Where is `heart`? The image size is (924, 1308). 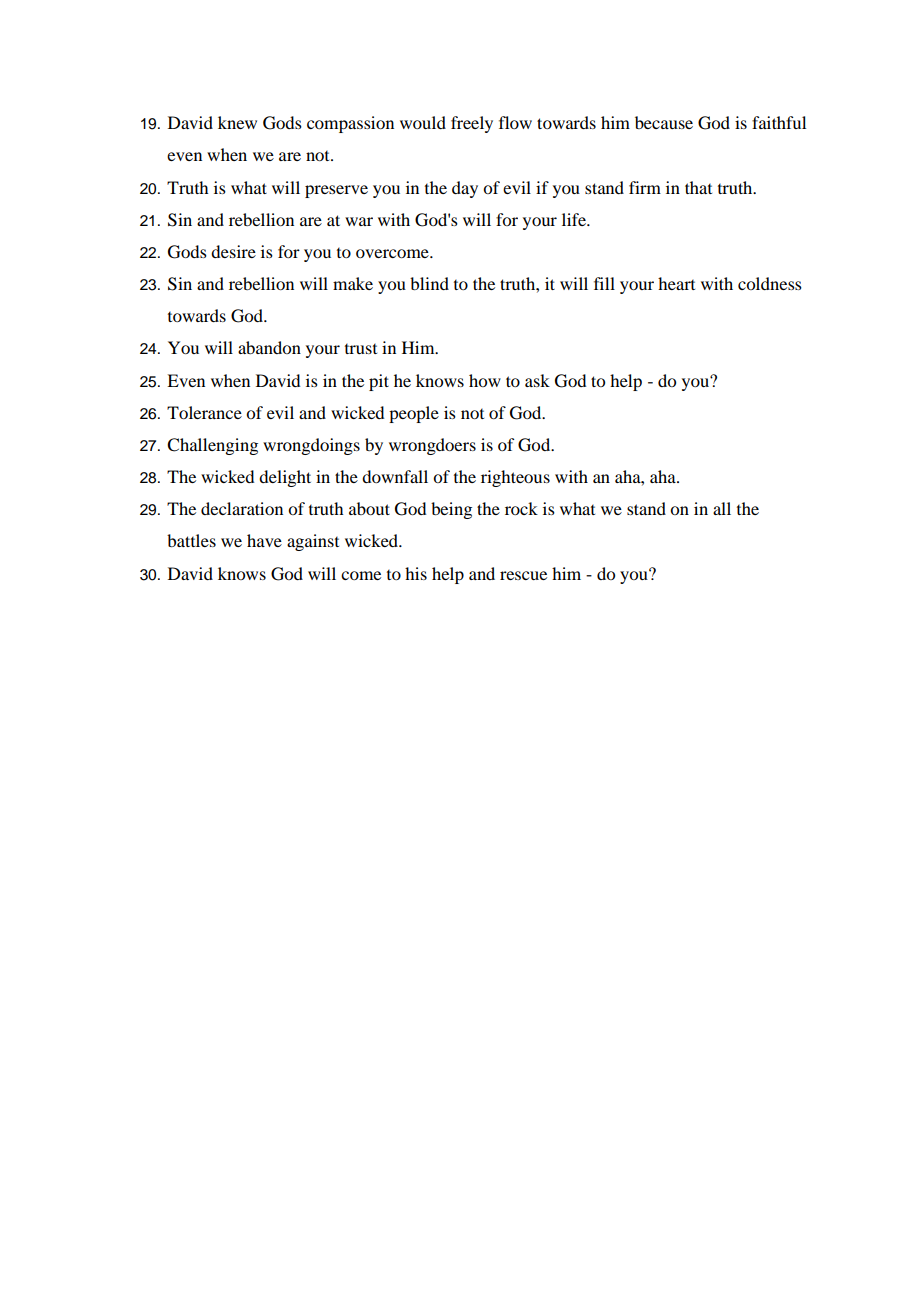 heart is located at coordinates (676, 283).
